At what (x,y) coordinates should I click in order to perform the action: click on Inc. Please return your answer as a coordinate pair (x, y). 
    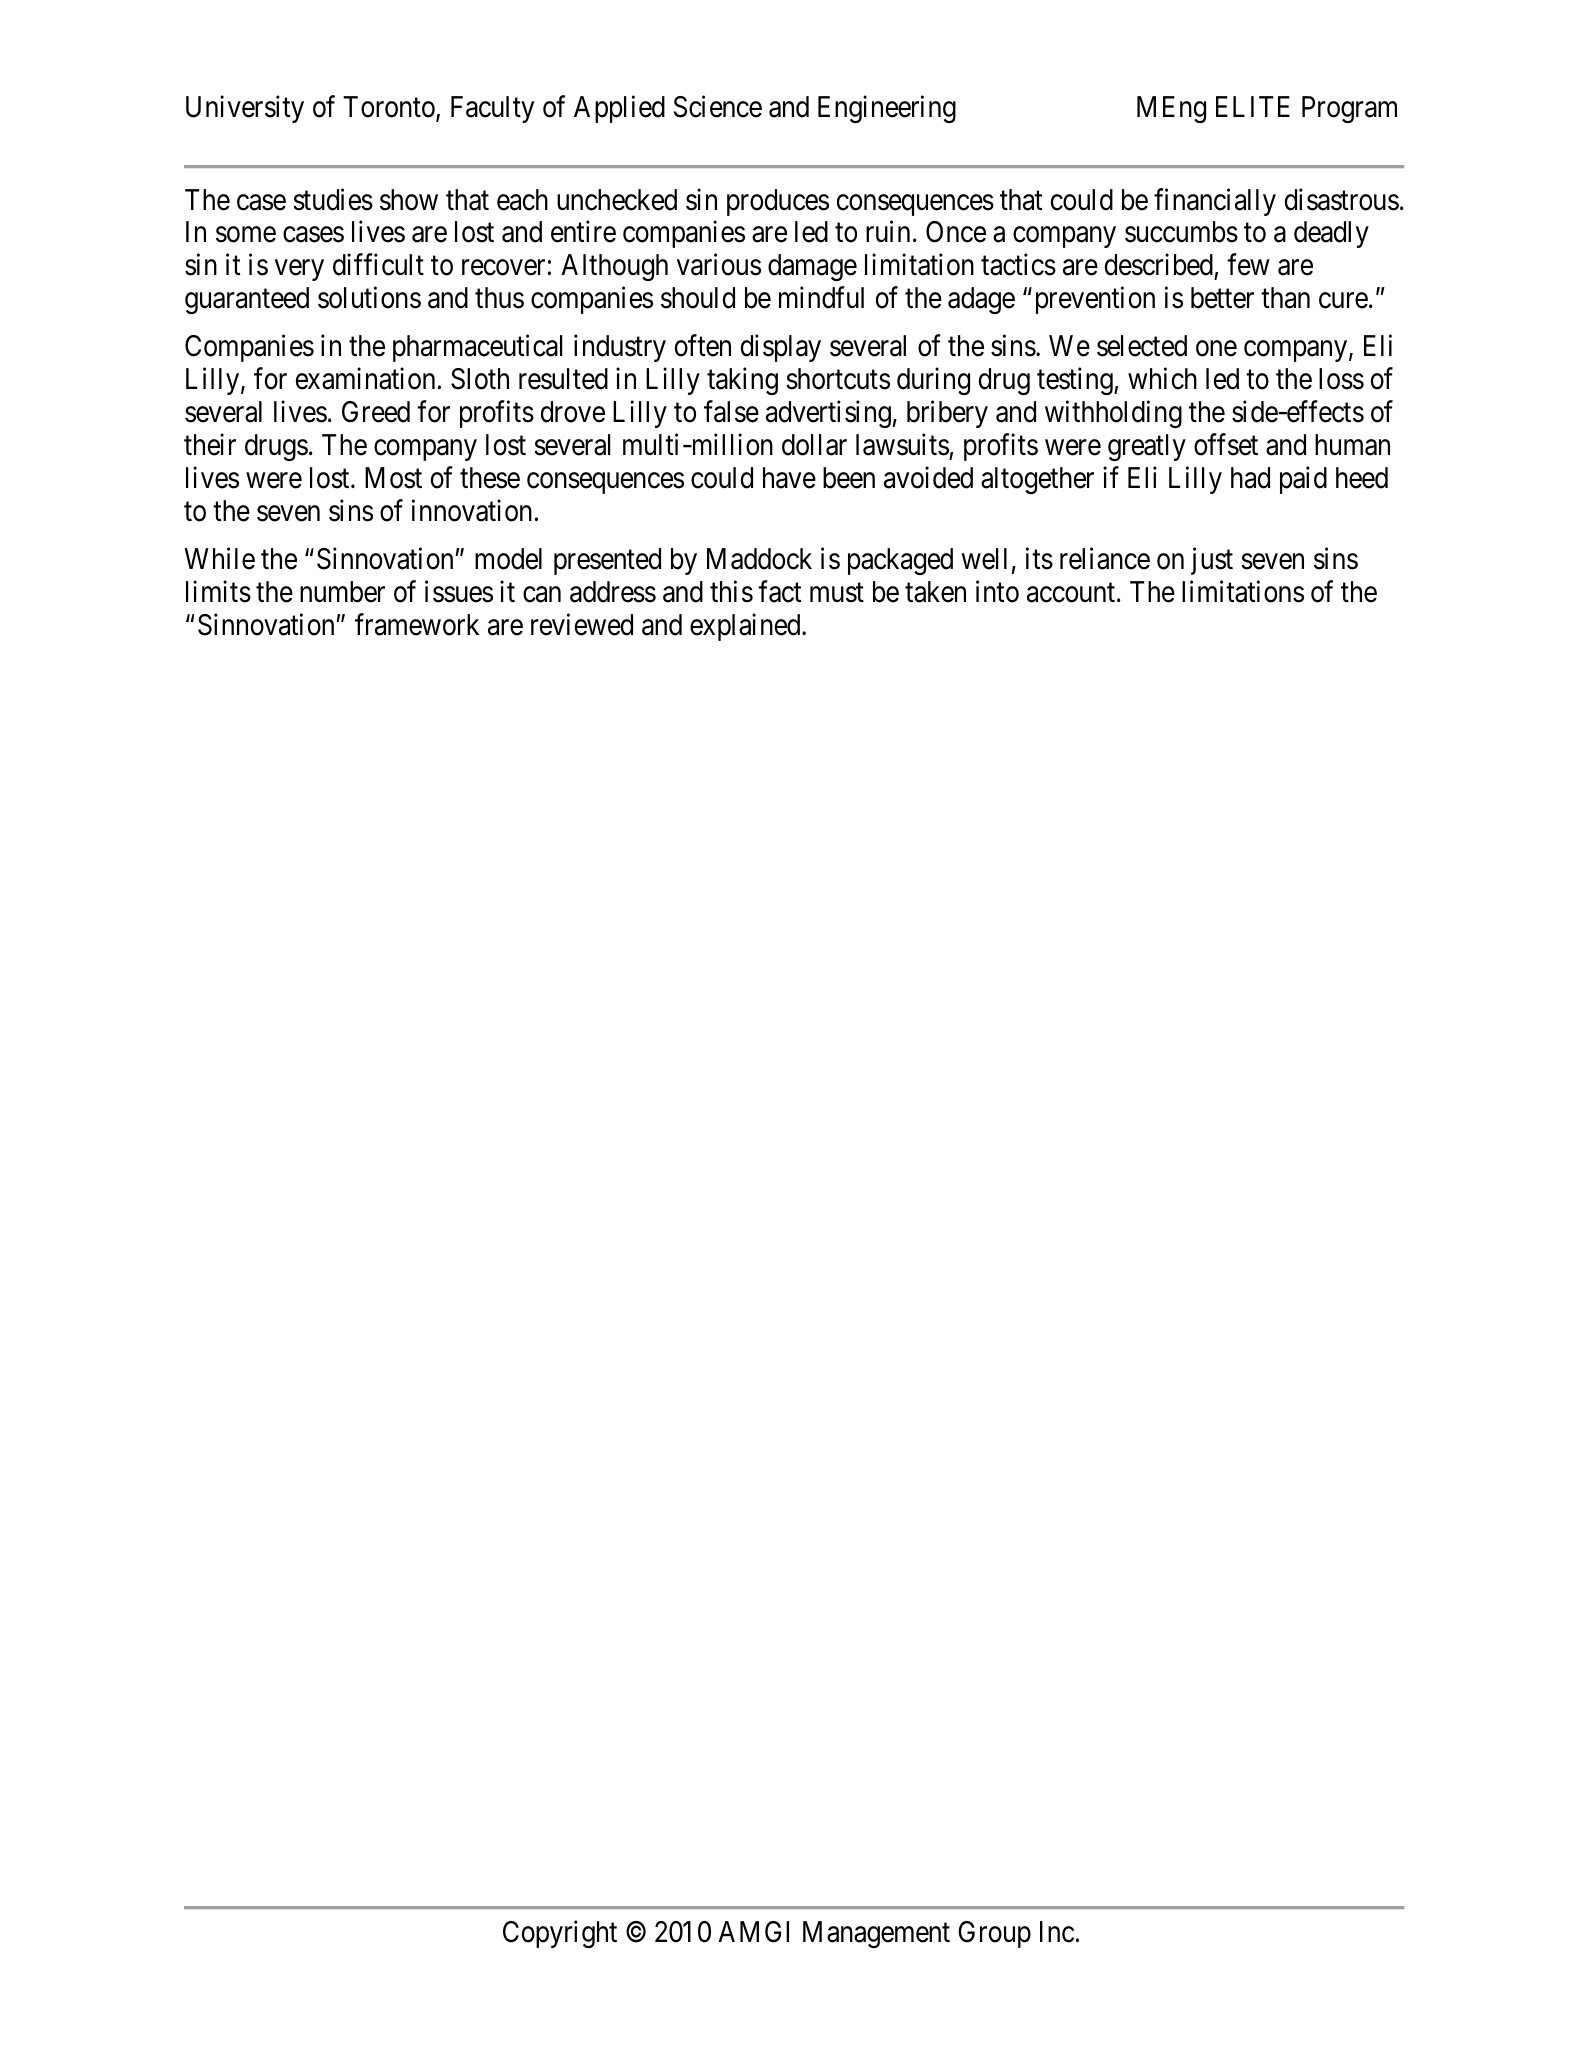
    Looking at the image, I should click on (1057, 1932).
